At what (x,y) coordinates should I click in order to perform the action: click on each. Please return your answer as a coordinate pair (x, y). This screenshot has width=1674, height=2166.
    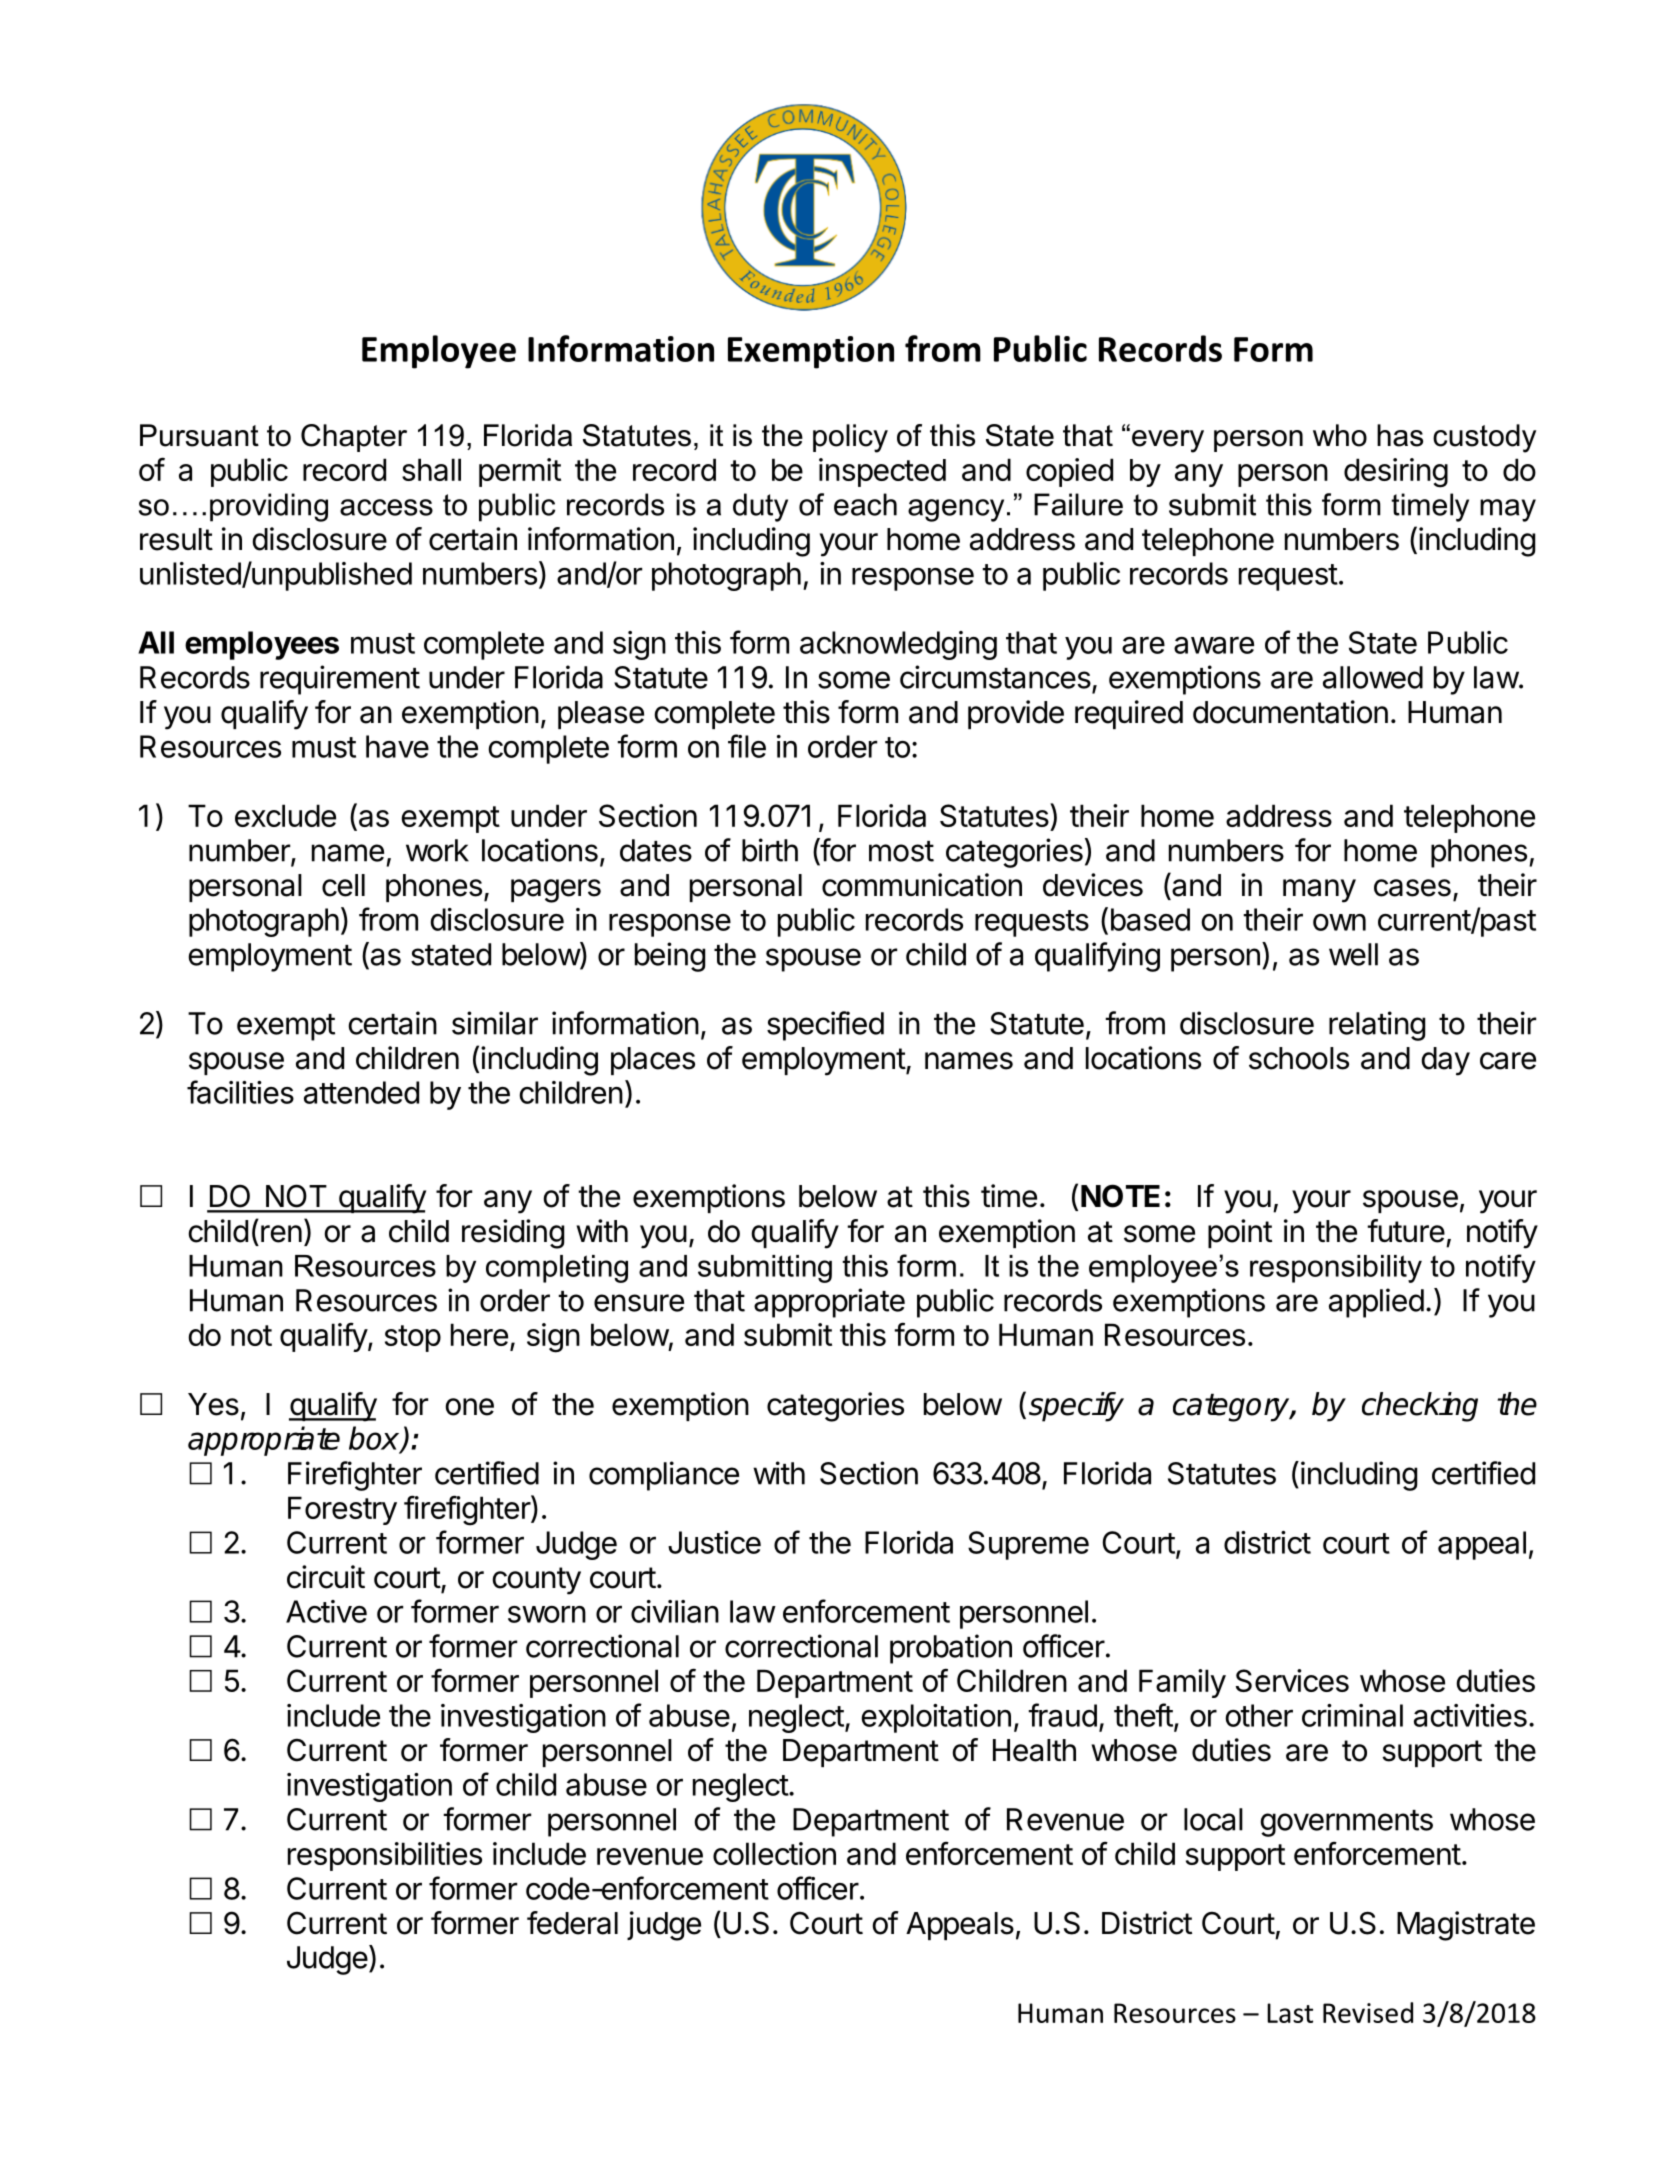
    Looking at the image, I should click on (865, 504).
